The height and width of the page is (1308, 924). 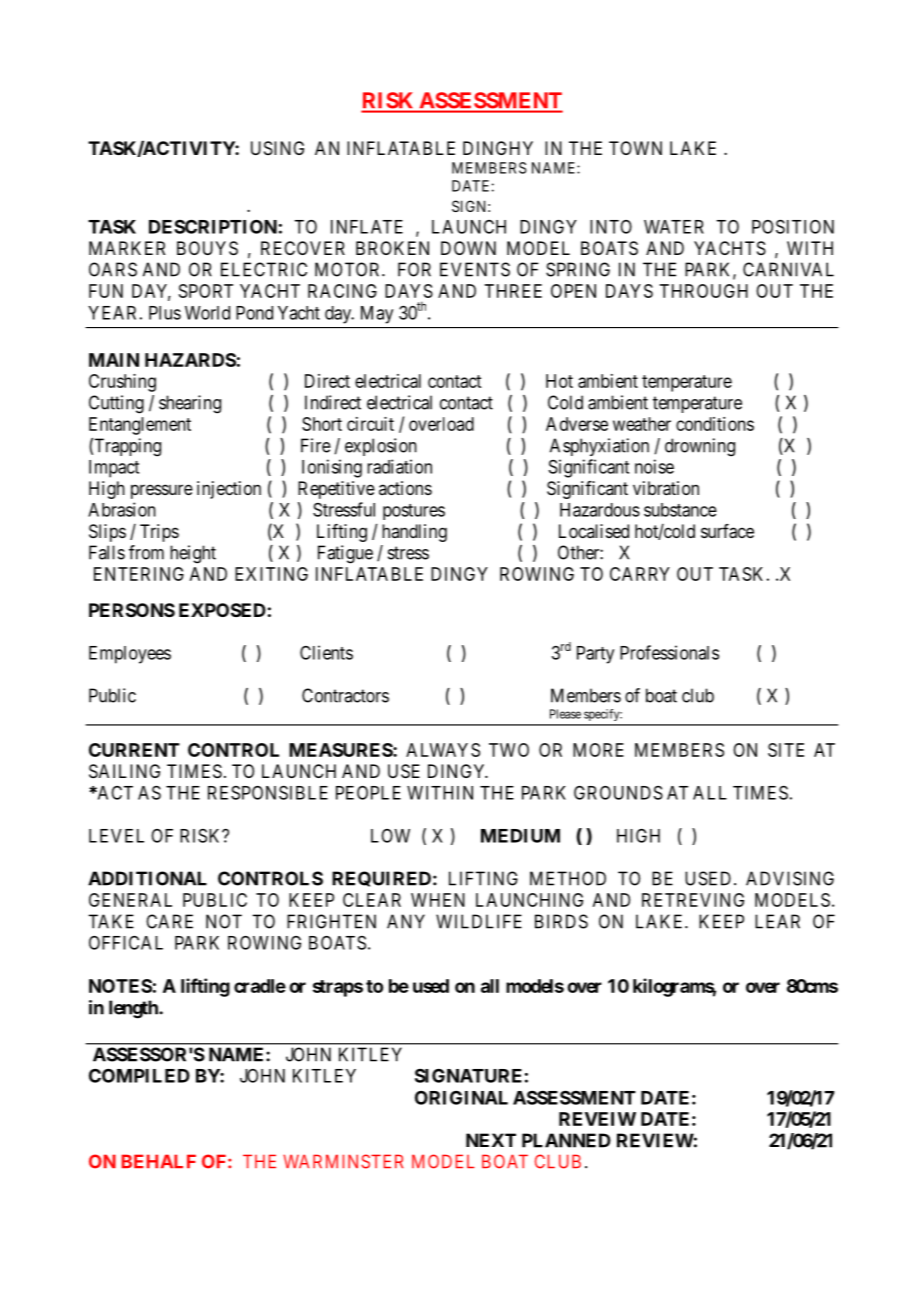 I want to click on substance, so click(x=680, y=510).
